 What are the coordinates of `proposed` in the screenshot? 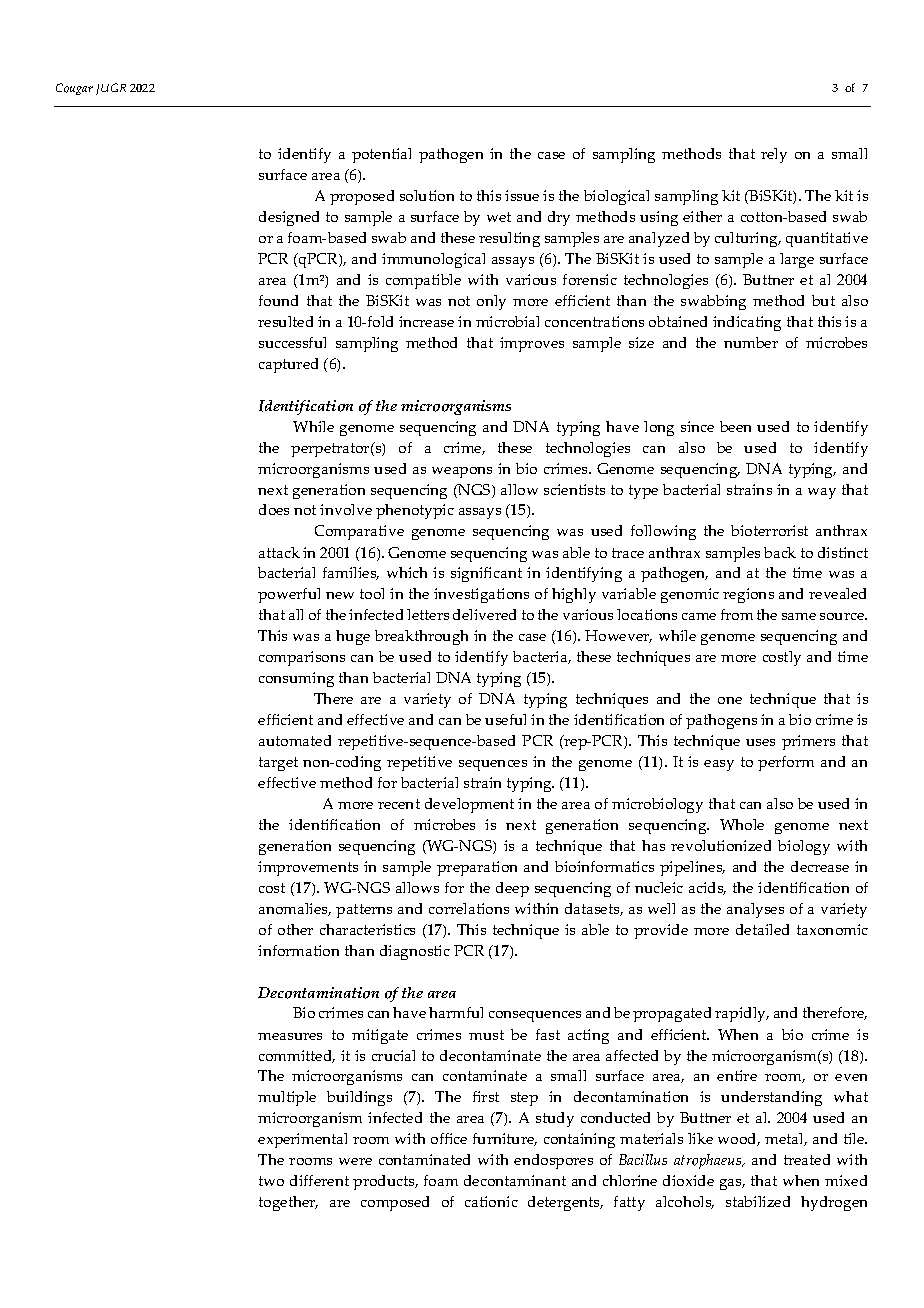 It's located at (362, 197).
